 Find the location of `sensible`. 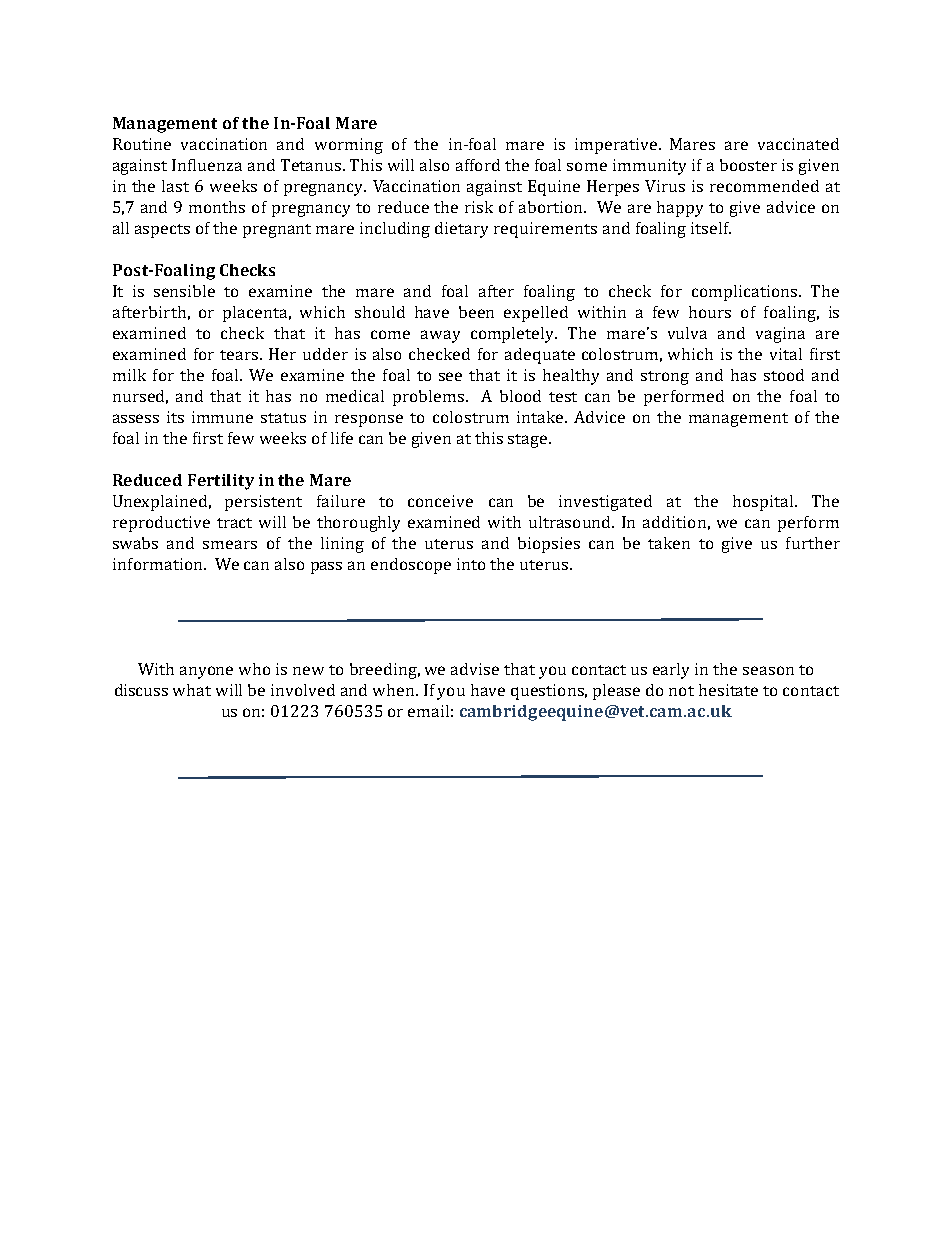

sensible is located at coordinates (184, 291).
